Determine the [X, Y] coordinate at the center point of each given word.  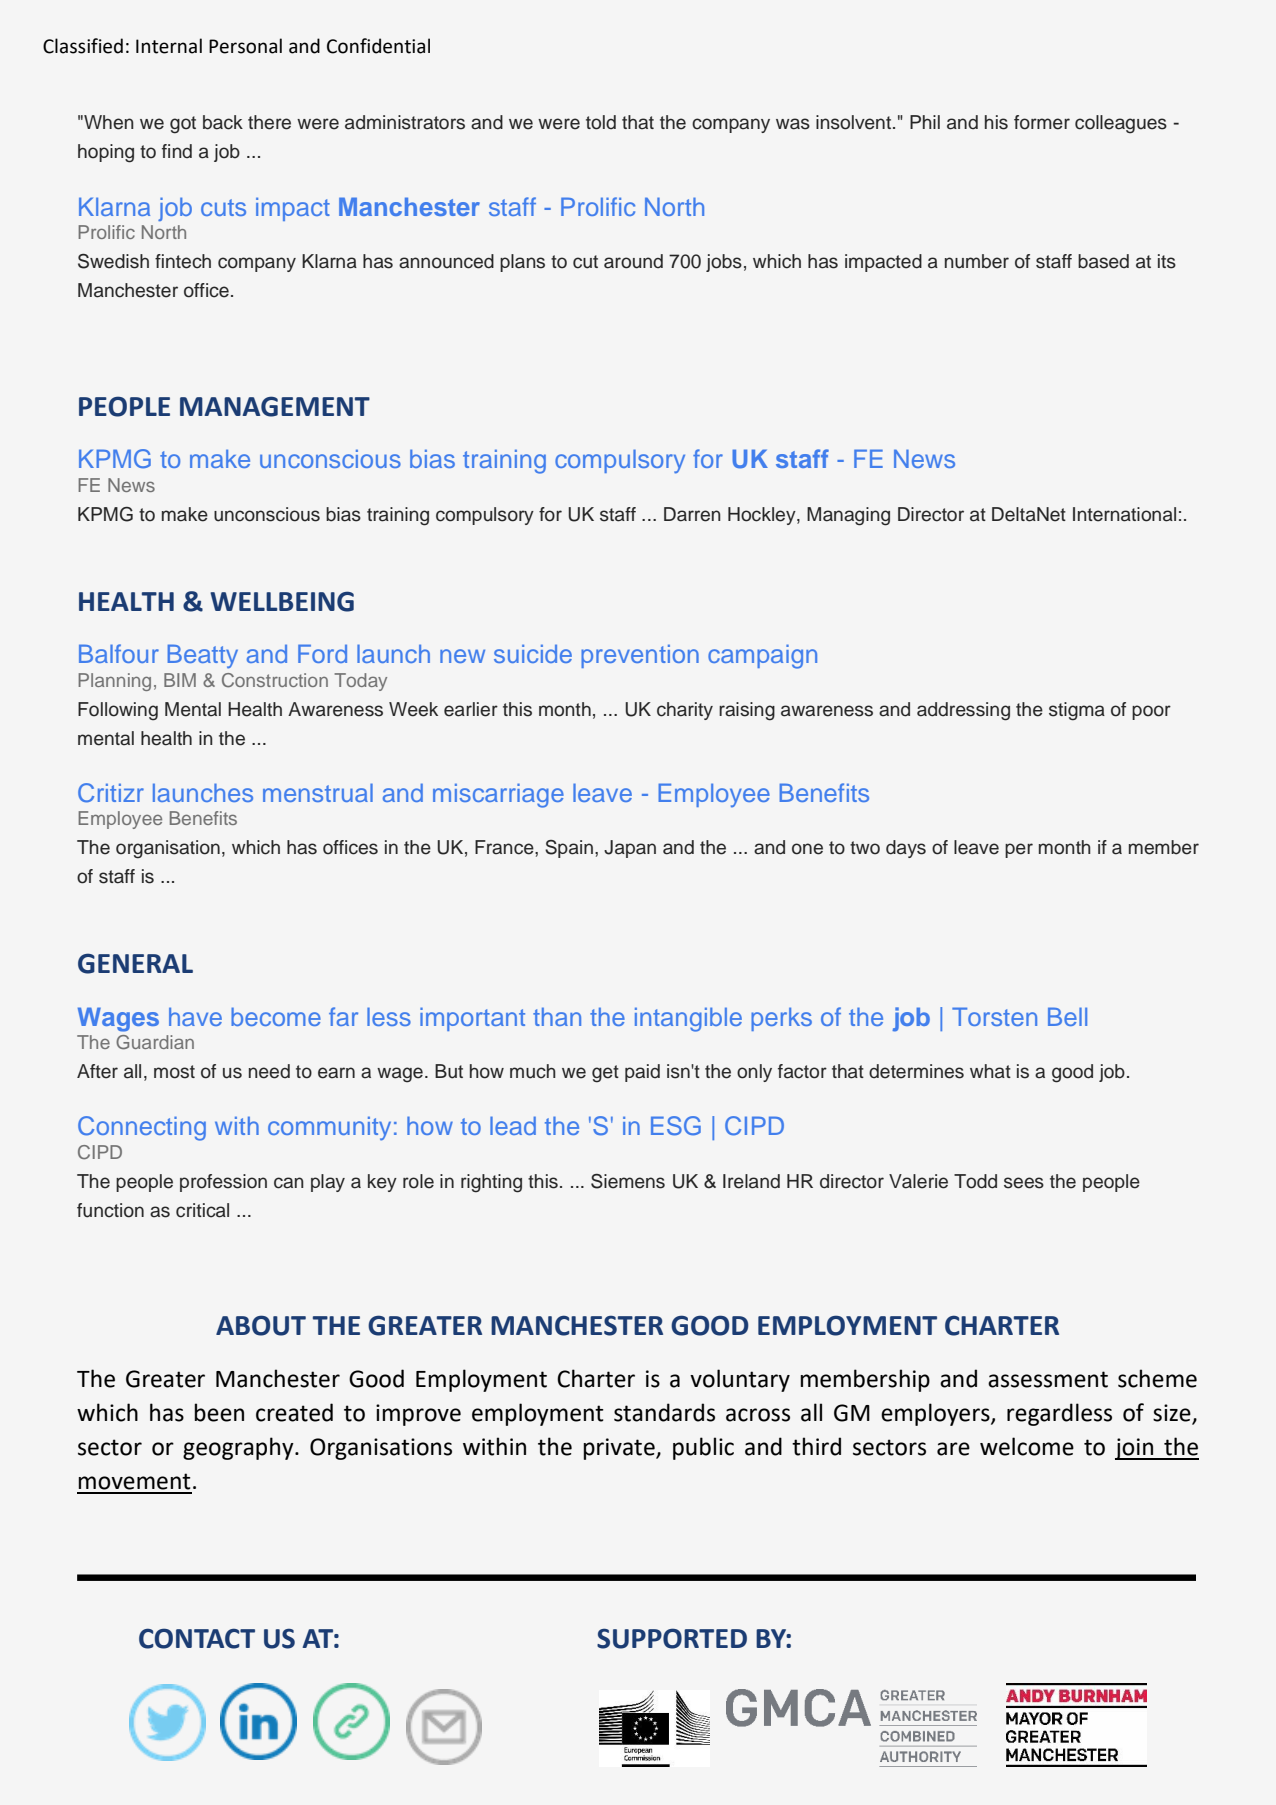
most [174, 1072]
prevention [640, 656]
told [601, 122]
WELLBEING [282, 601]
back [223, 122]
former [1042, 122]
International [1124, 514]
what [990, 1071]
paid [642, 1073]
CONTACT [197, 1638]
